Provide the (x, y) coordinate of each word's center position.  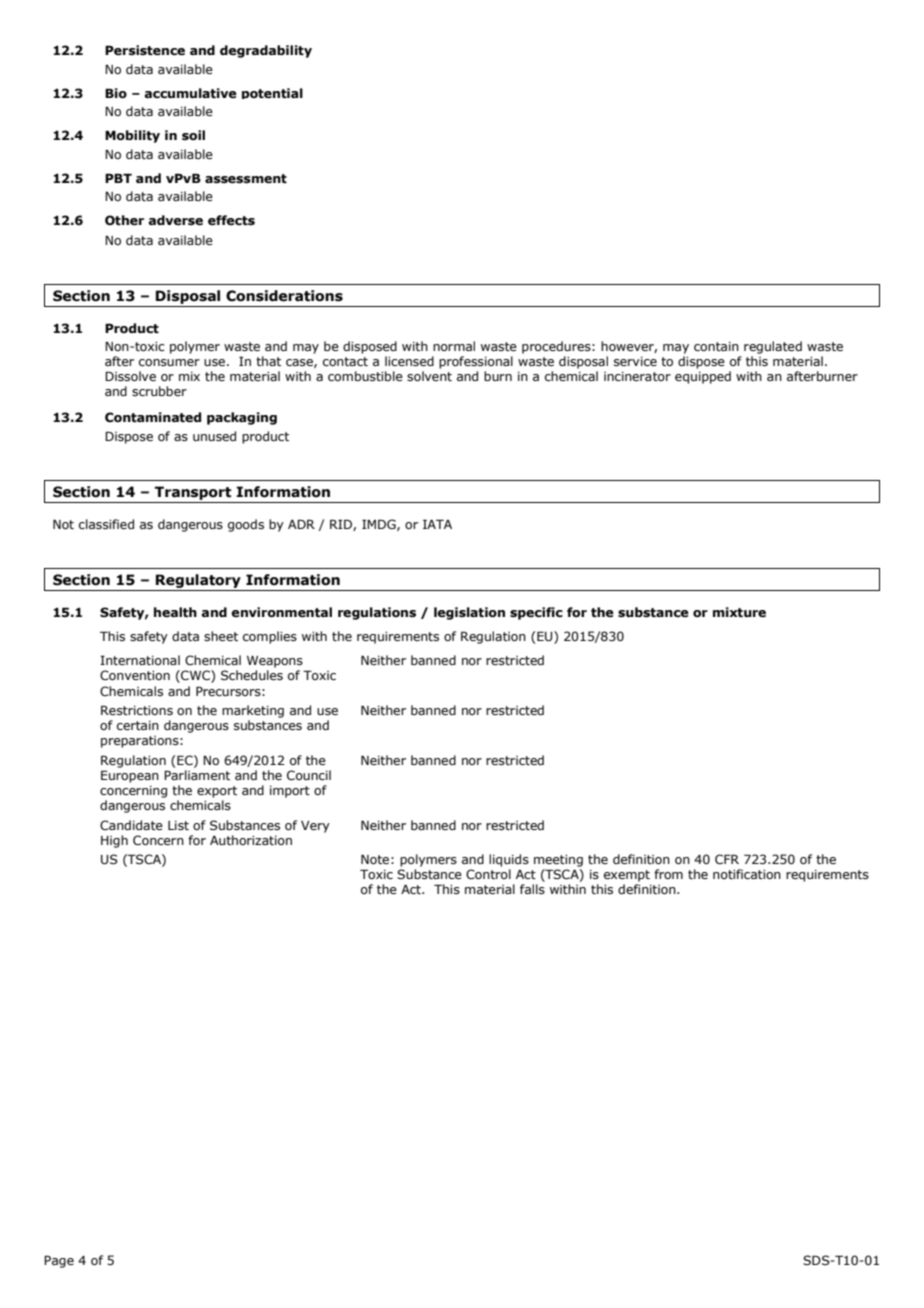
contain (716, 346)
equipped (703, 377)
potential (272, 93)
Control (488, 874)
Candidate (131, 825)
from (668, 874)
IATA (437, 524)
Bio (116, 93)
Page (59, 1261)
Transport (193, 493)
